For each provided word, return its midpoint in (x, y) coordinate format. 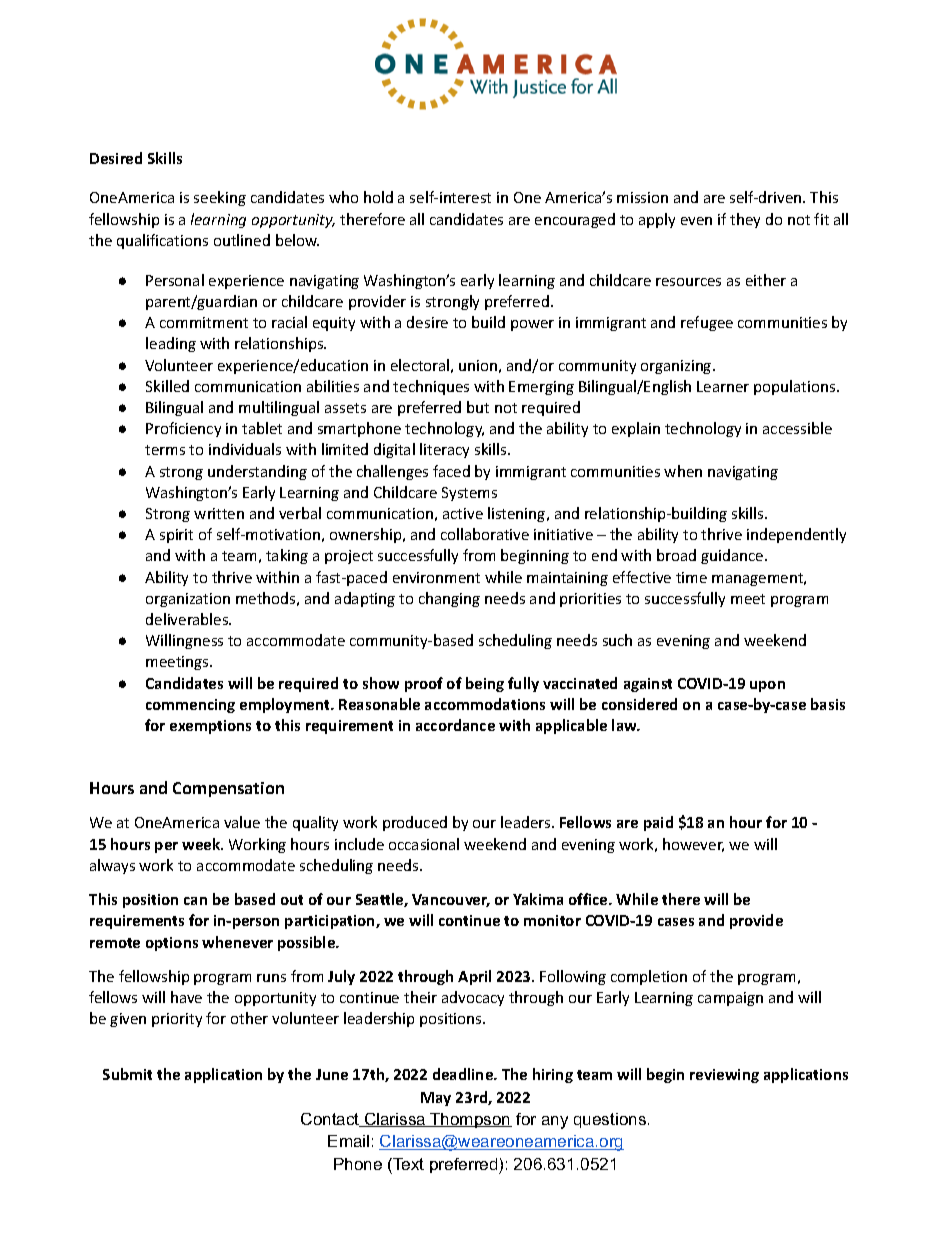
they (745, 220)
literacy (444, 450)
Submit (127, 1074)
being (485, 684)
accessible (797, 428)
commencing (190, 706)
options (172, 944)
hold (378, 197)
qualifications (162, 241)
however (693, 845)
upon (767, 686)
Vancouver (451, 900)
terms (165, 450)
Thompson (470, 1120)
